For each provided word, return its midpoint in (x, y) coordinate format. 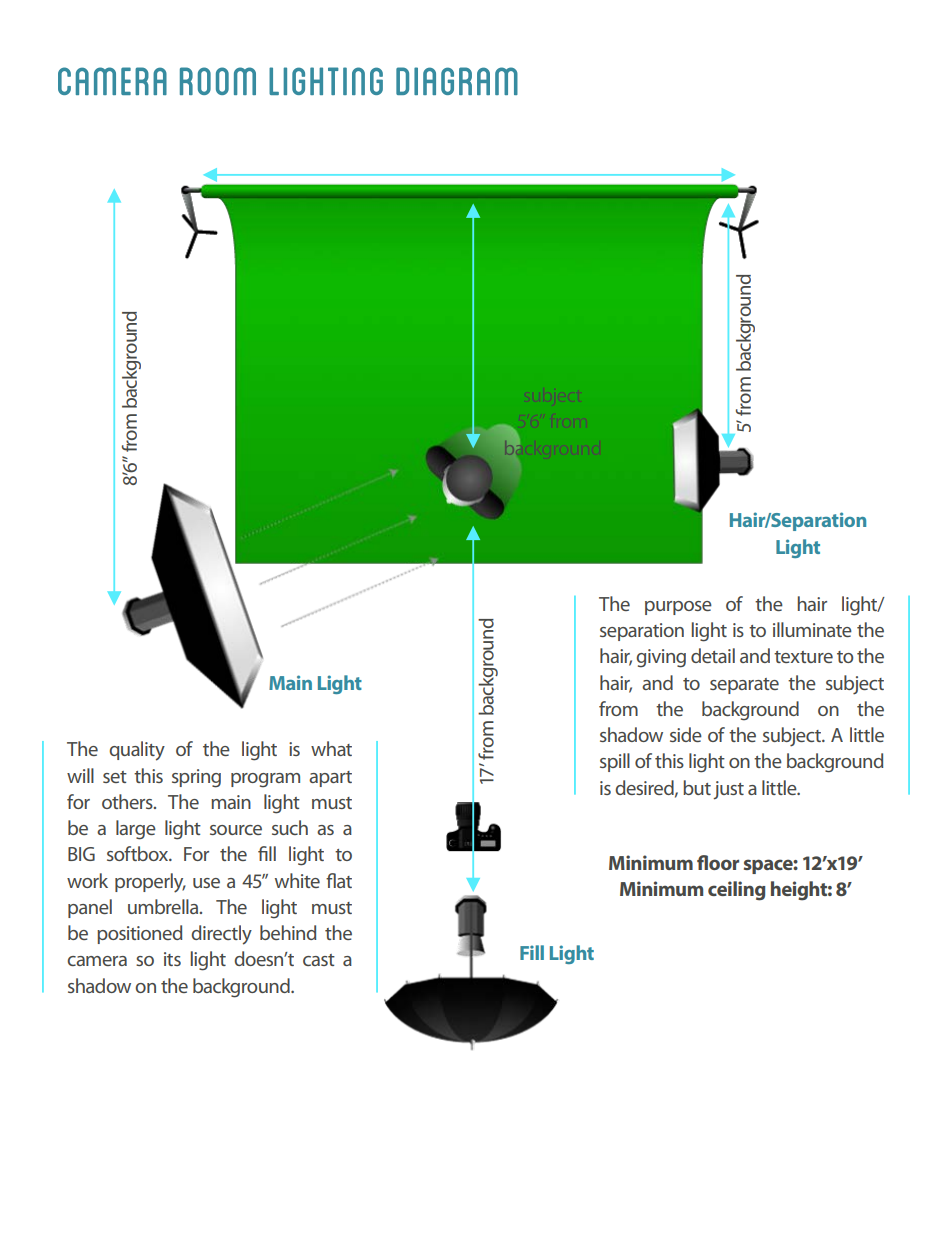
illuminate (812, 629)
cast (319, 960)
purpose (678, 608)
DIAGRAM (457, 81)
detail (713, 655)
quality (137, 751)
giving (661, 658)
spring (196, 778)
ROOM (218, 81)
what (331, 748)
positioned (139, 934)
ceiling (737, 891)
